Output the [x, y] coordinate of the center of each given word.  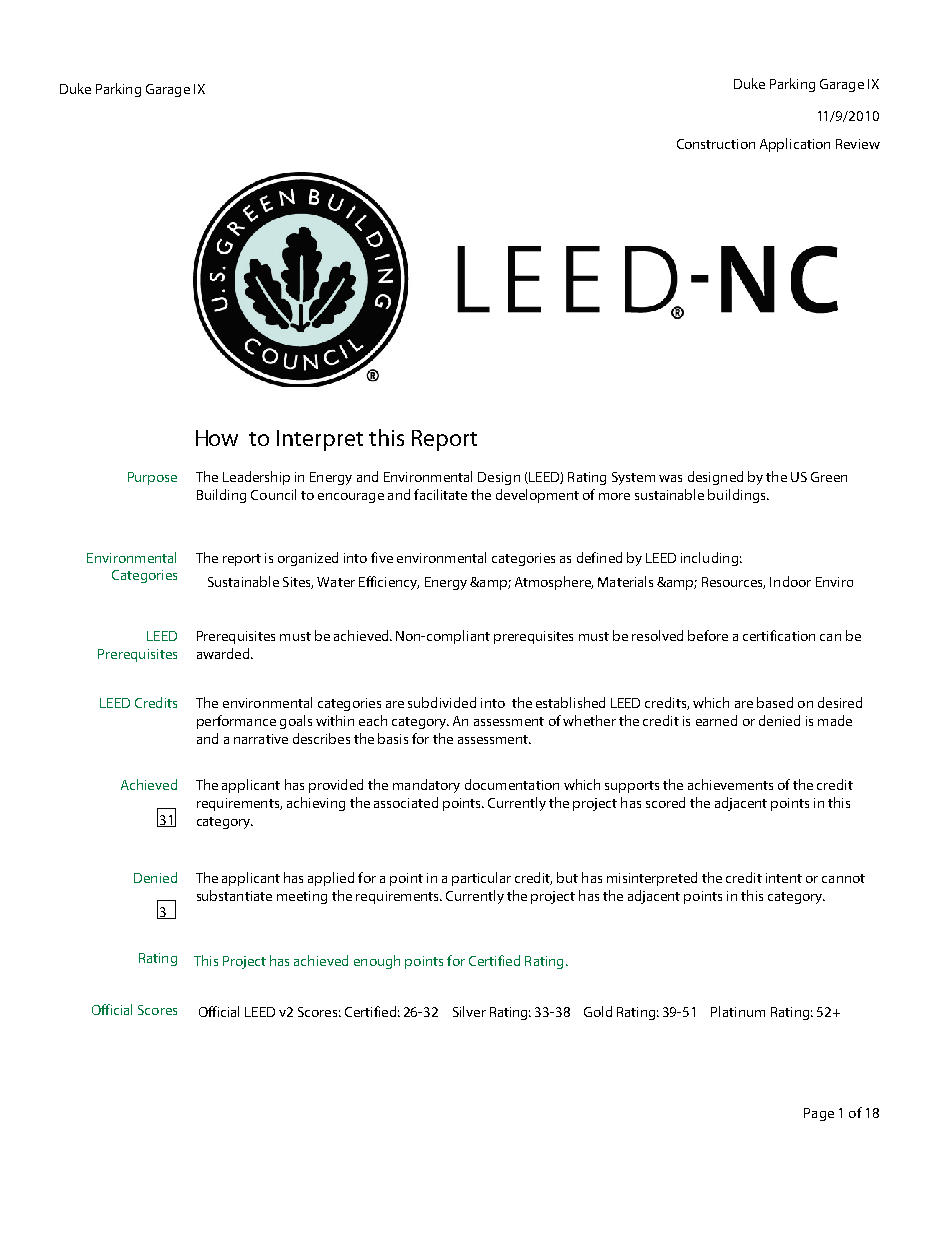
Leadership [256, 478]
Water [336, 582]
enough [377, 962]
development [537, 496]
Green [829, 477]
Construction [716, 144]
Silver [469, 1011]
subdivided [442, 702]
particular [481, 879]
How [217, 438]
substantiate [234, 895]
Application [795, 145]
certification [779, 635]
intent [784, 878]
